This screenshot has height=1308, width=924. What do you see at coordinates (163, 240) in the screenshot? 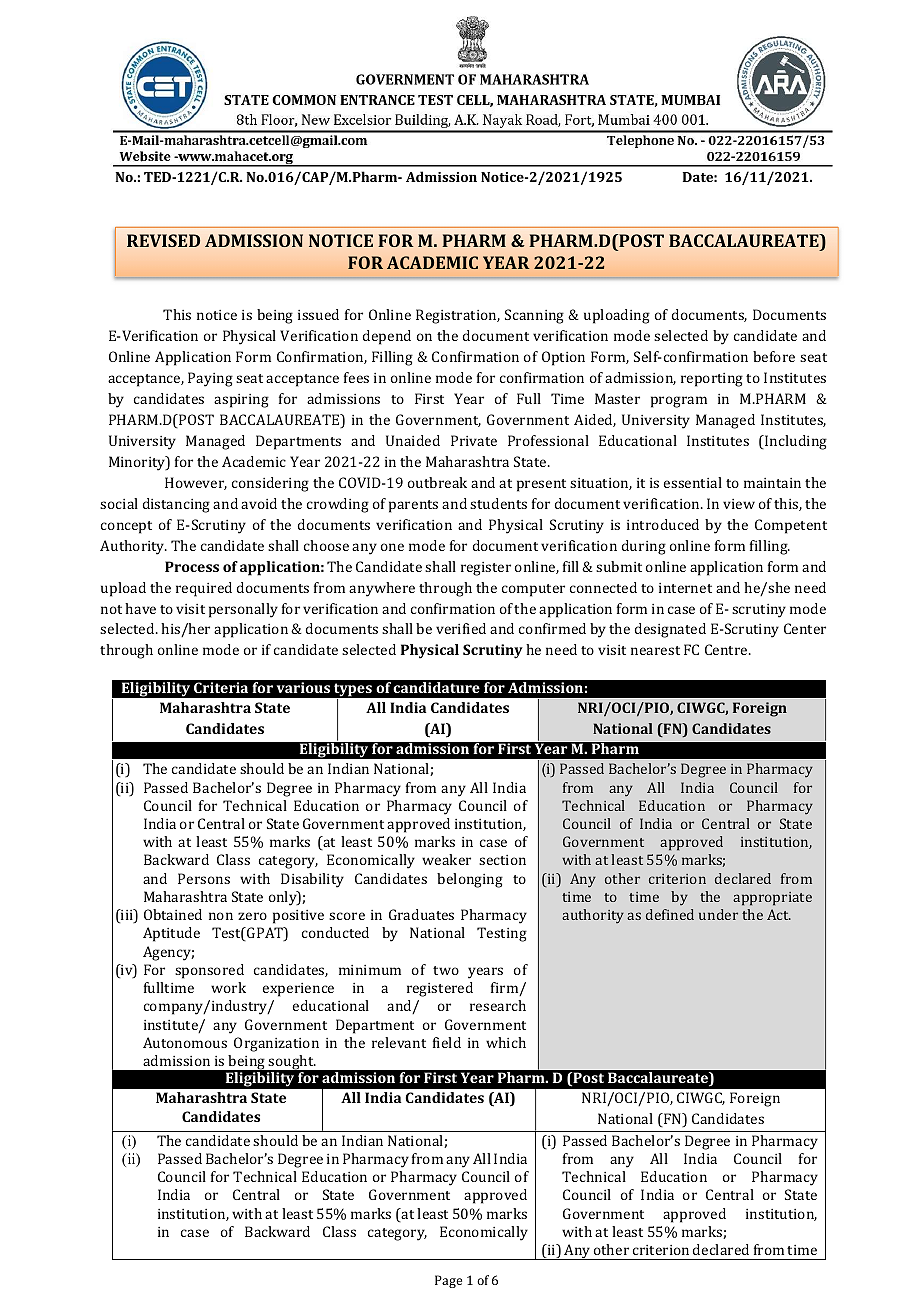
I see `REVISED` at bounding box center [163, 240].
